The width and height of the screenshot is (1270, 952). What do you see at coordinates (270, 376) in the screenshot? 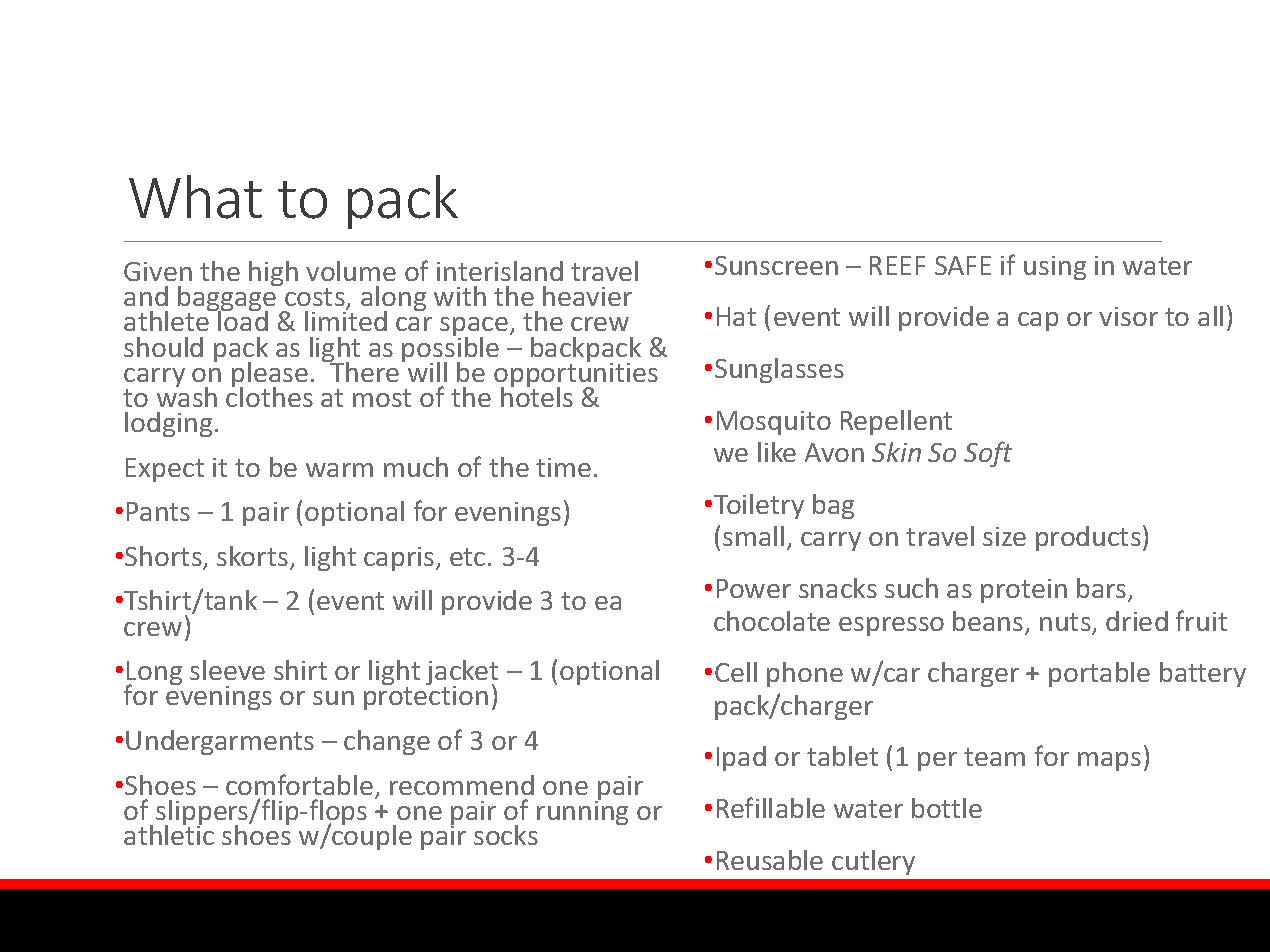
I see `please` at bounding box center [270, 376].
